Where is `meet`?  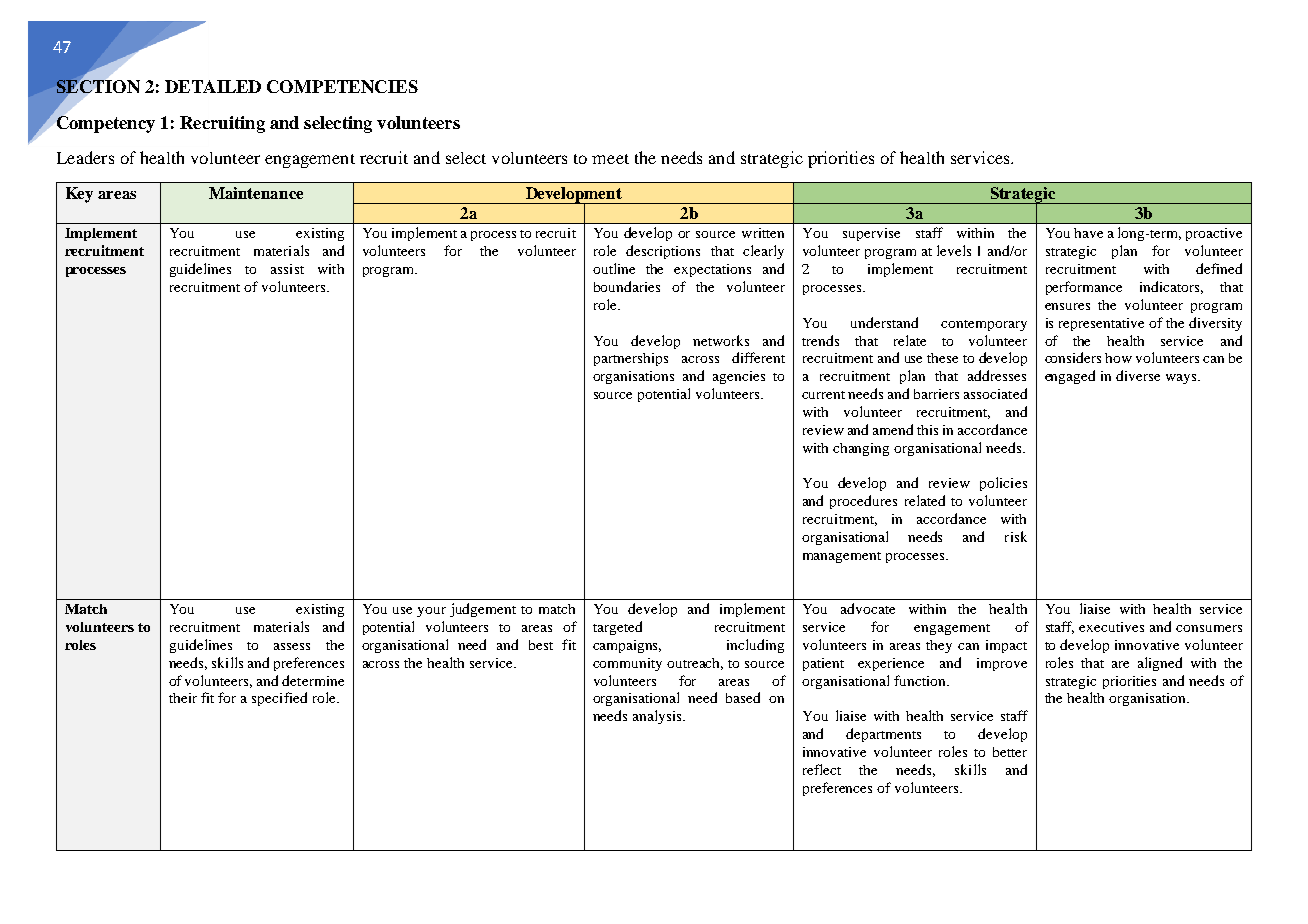
meet is located at coordinates (610, 159).
